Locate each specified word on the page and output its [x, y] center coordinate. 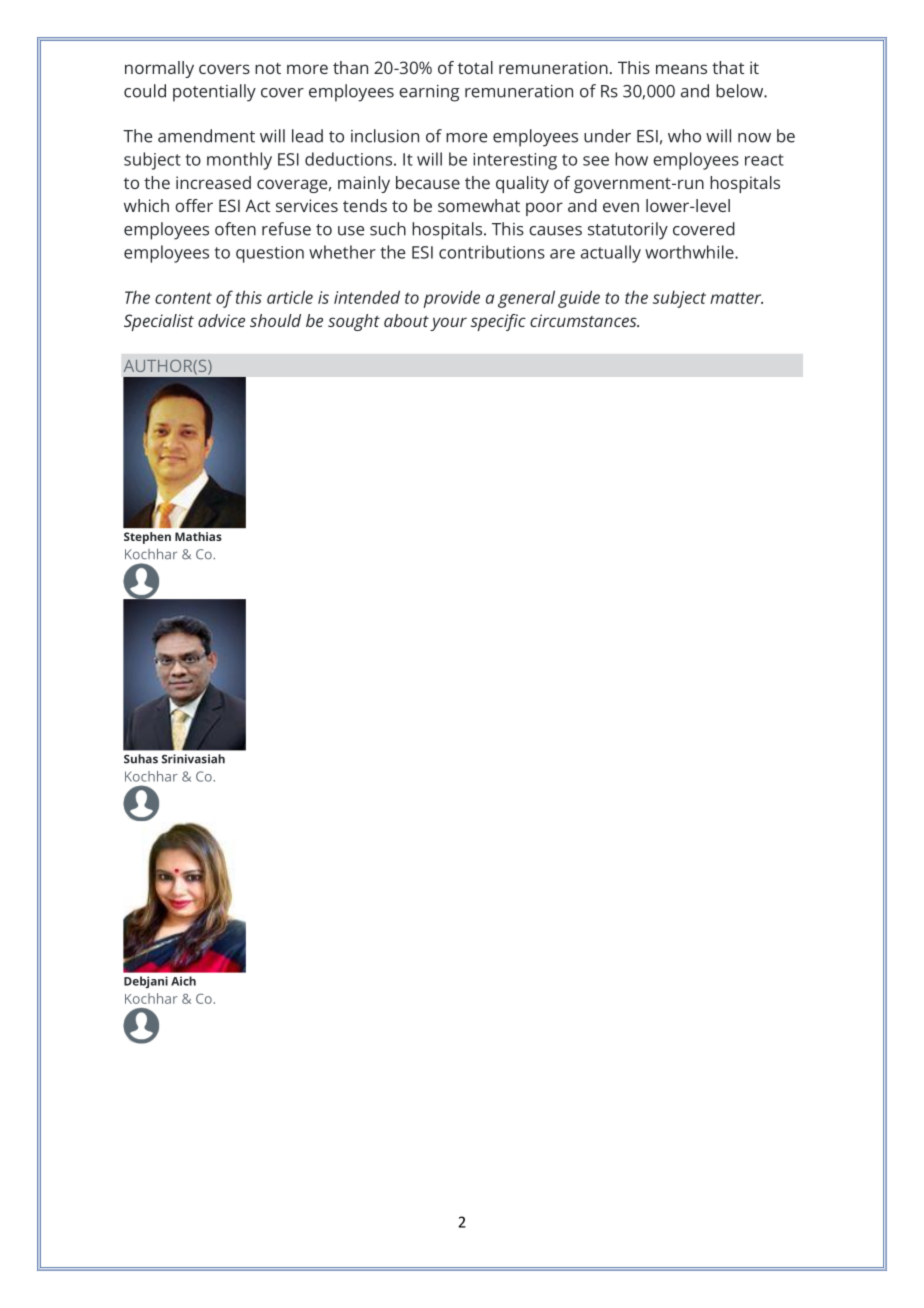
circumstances [584, 320]
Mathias [198, 536]
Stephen [147, 538]
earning [429, 93]
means [681, 69]
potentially [214, 93]
